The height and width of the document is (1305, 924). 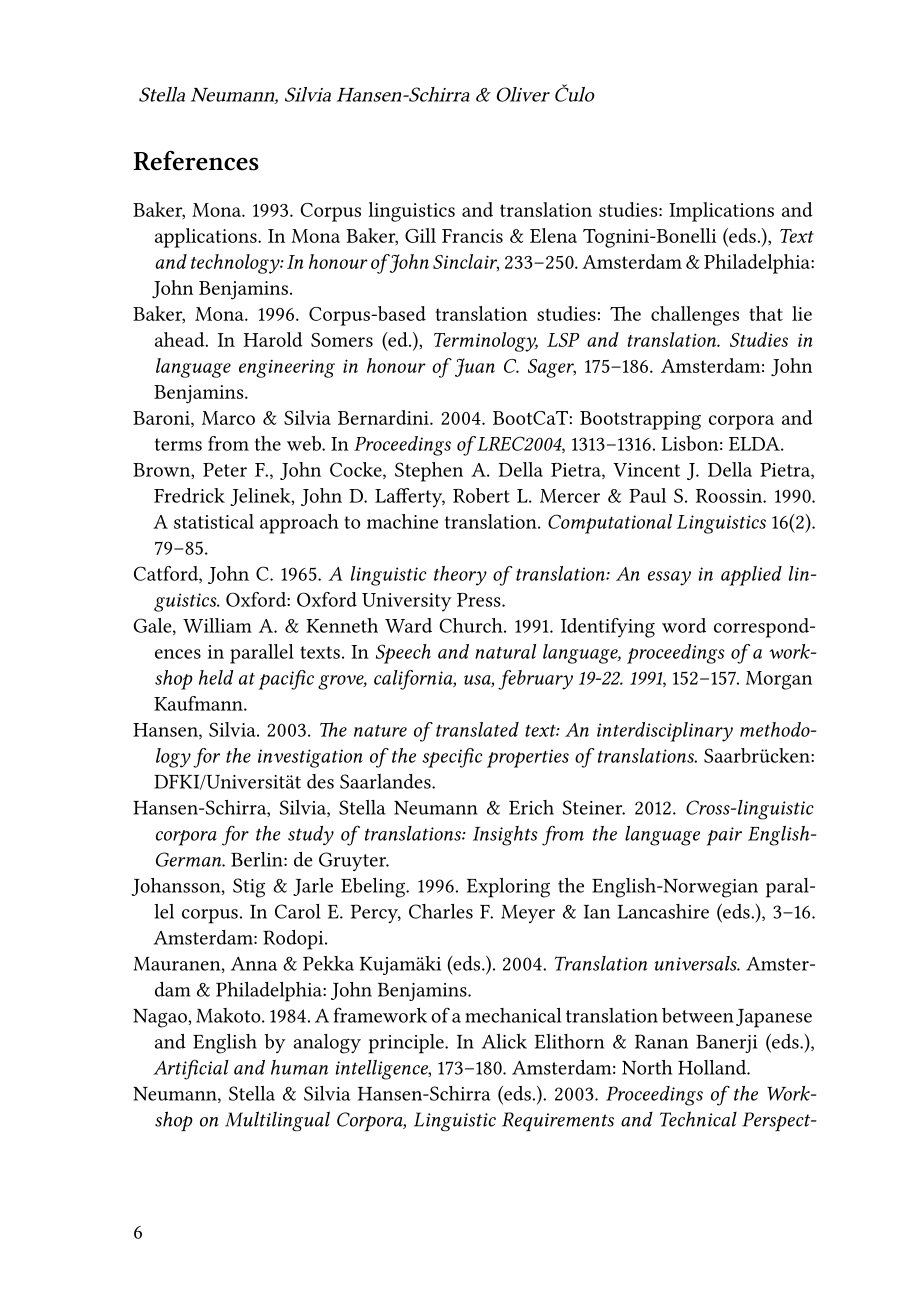 I want to click on Francis, so click(x=472, y=236).
